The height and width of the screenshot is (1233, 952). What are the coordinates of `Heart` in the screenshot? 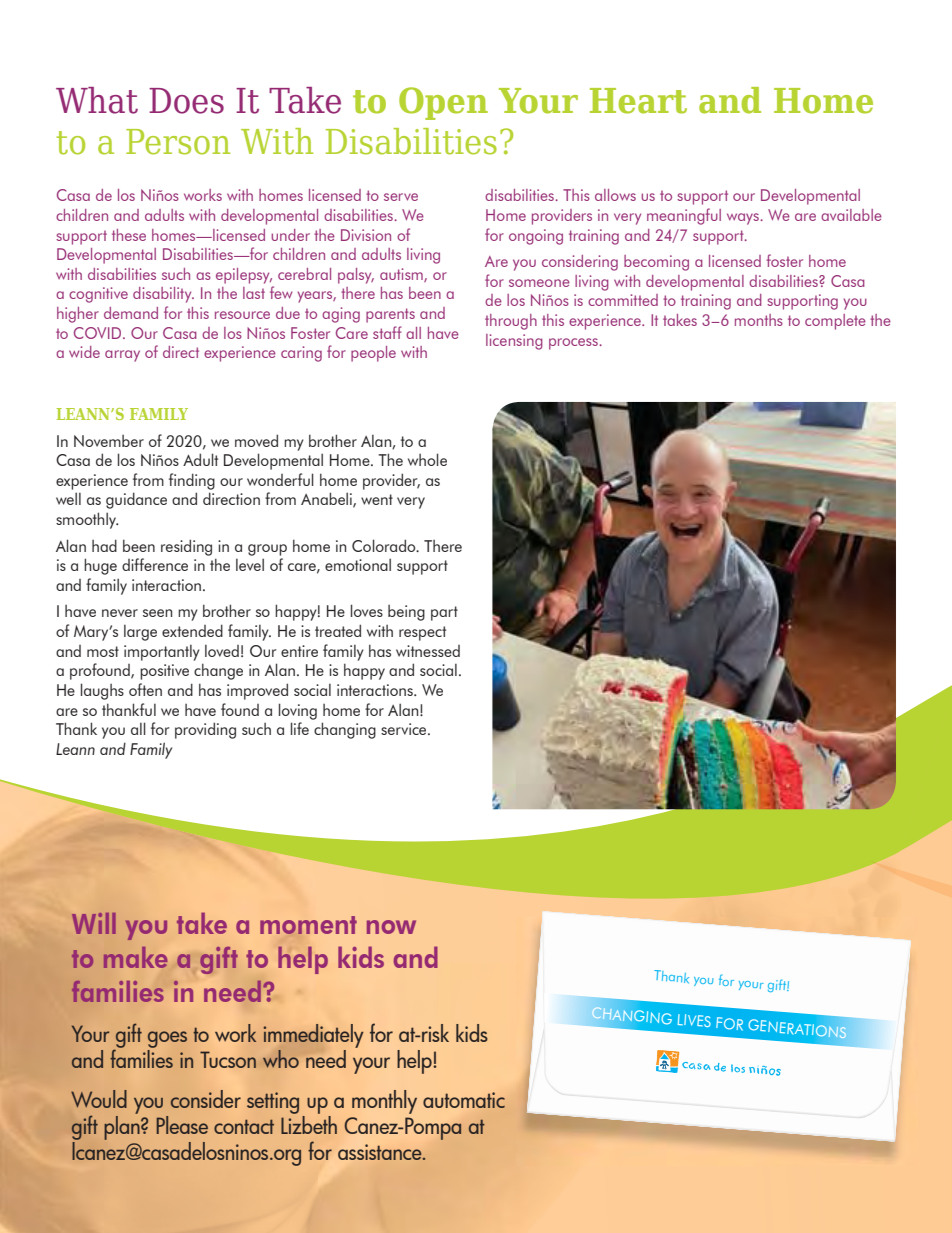 It's located at (638, 101).
